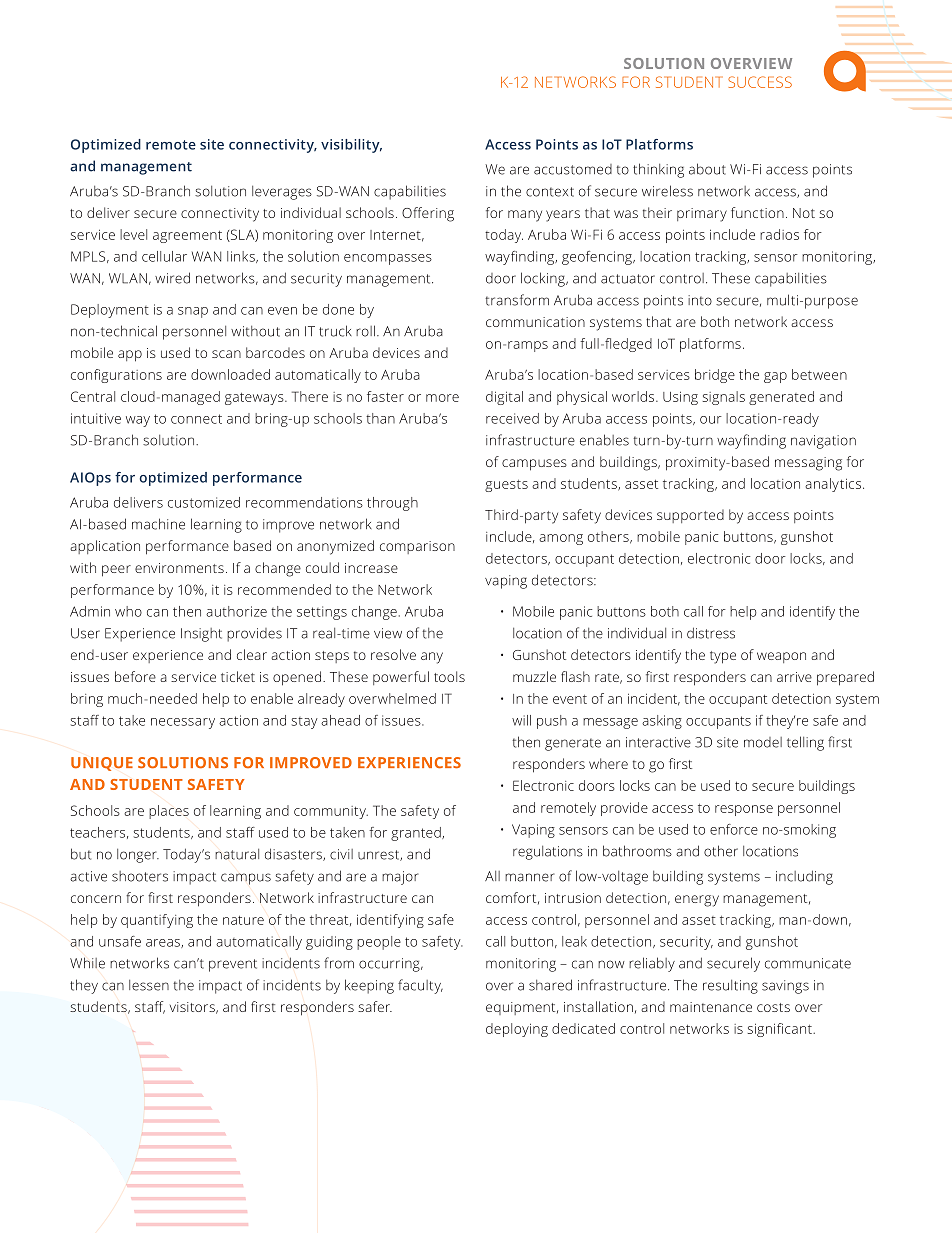 The width and height of the page is (952, 1233). What do you see at coordinates (282, 193) in the page?
I see `leverages` at bounding box center [282, 193].
